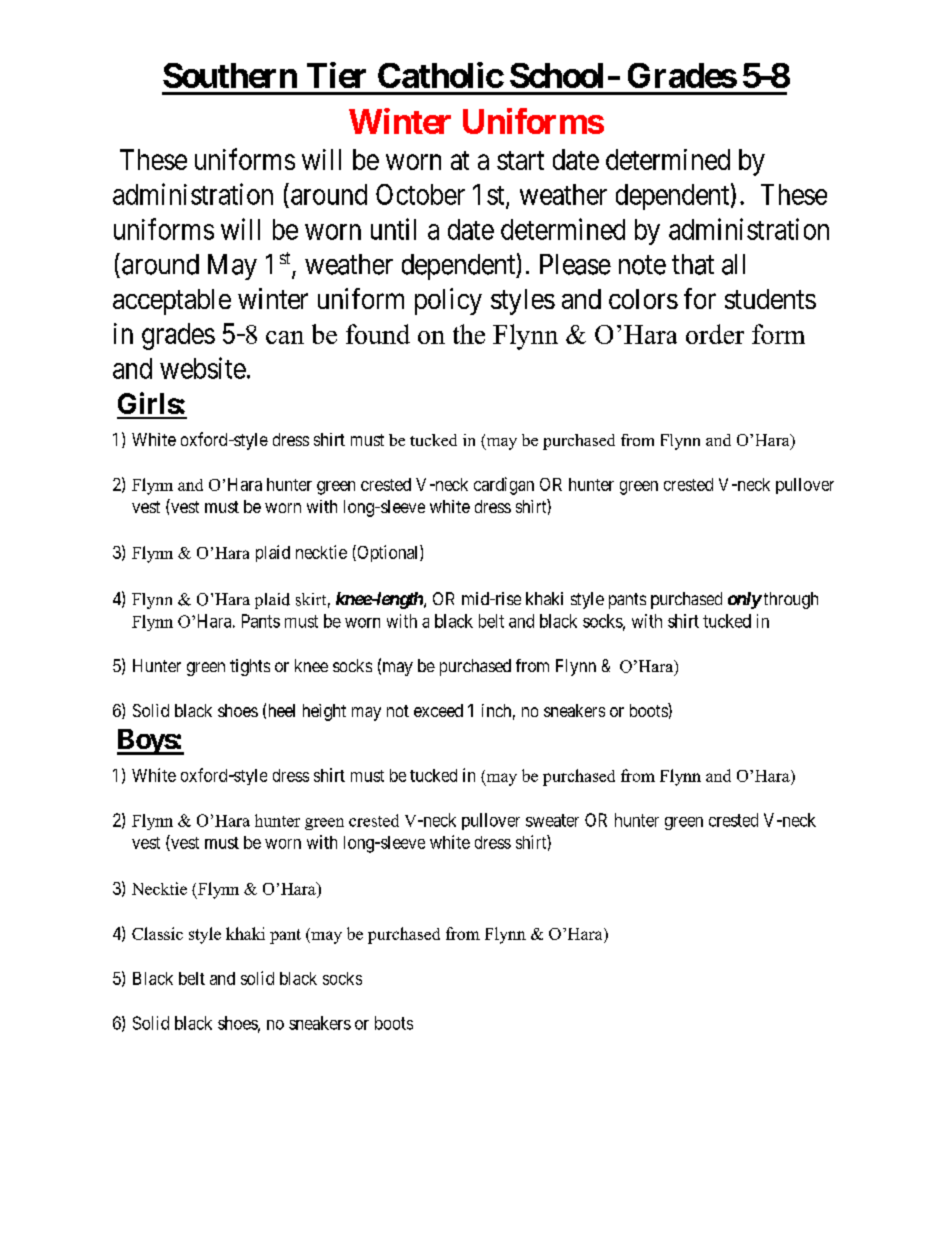 The image size is (952, 1233). Describe the element at coordinates (157, 933) in the screenshot. I see `Classic` at that location.
